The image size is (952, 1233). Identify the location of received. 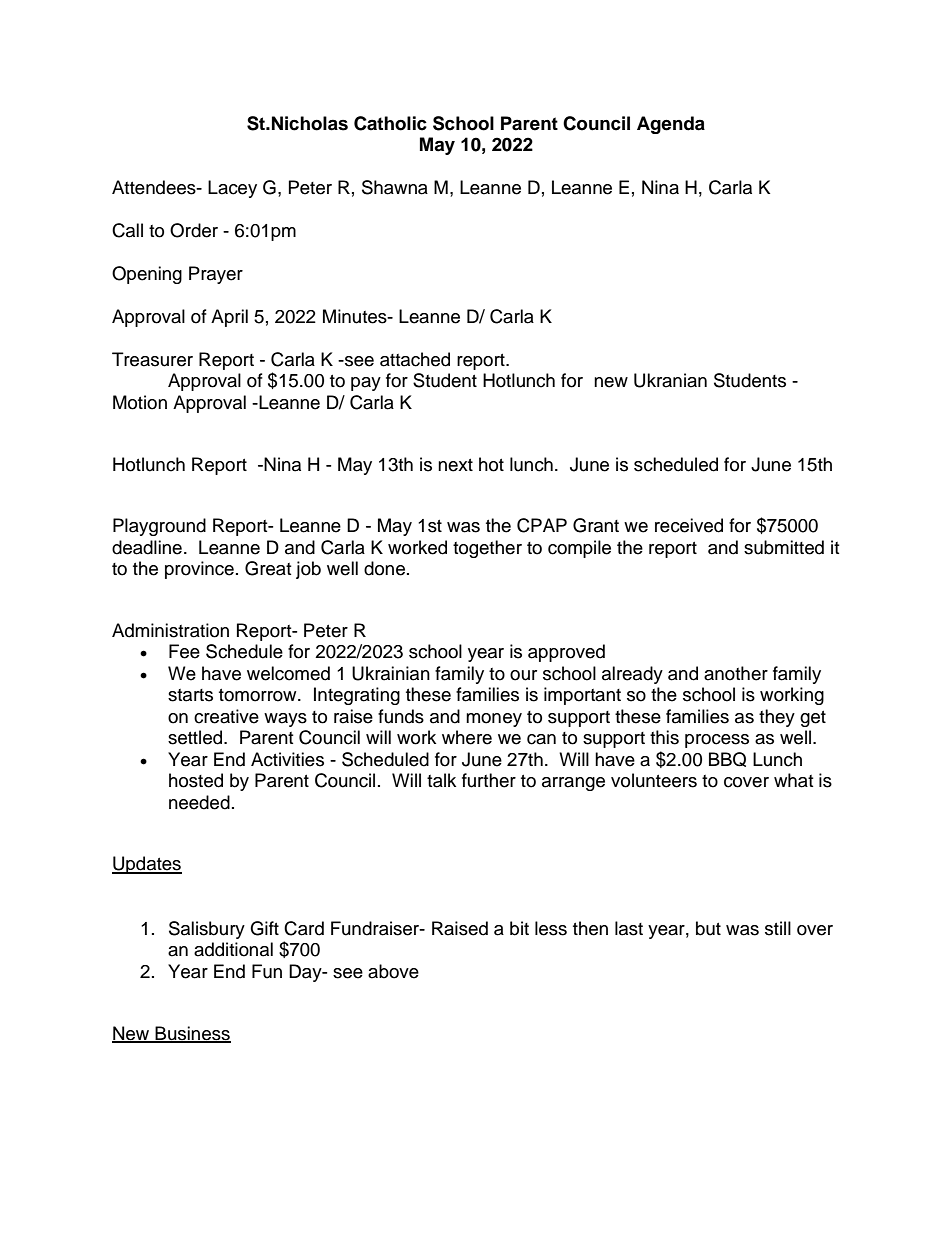
(689, 525).
